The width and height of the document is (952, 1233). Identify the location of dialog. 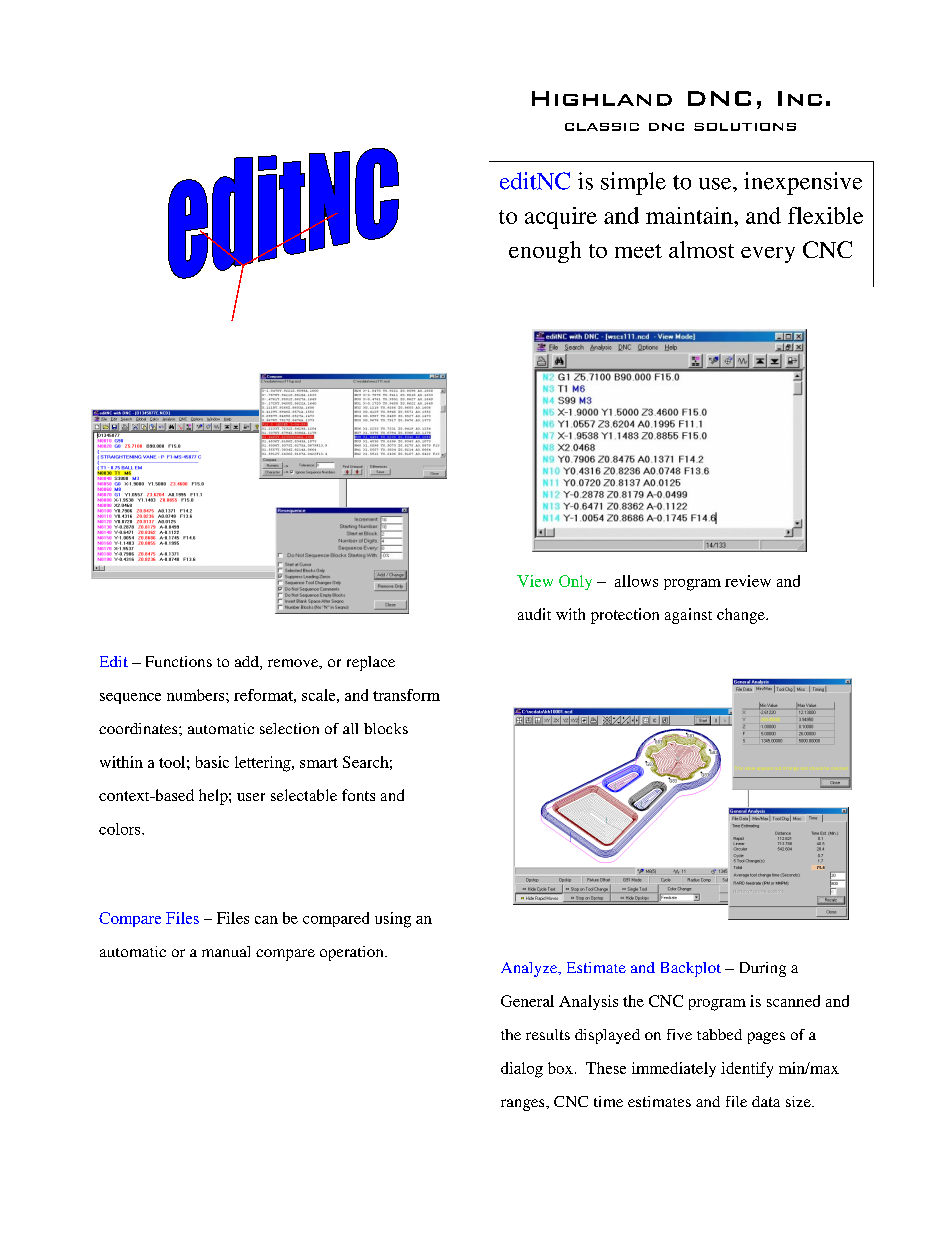
(522, 1070).
